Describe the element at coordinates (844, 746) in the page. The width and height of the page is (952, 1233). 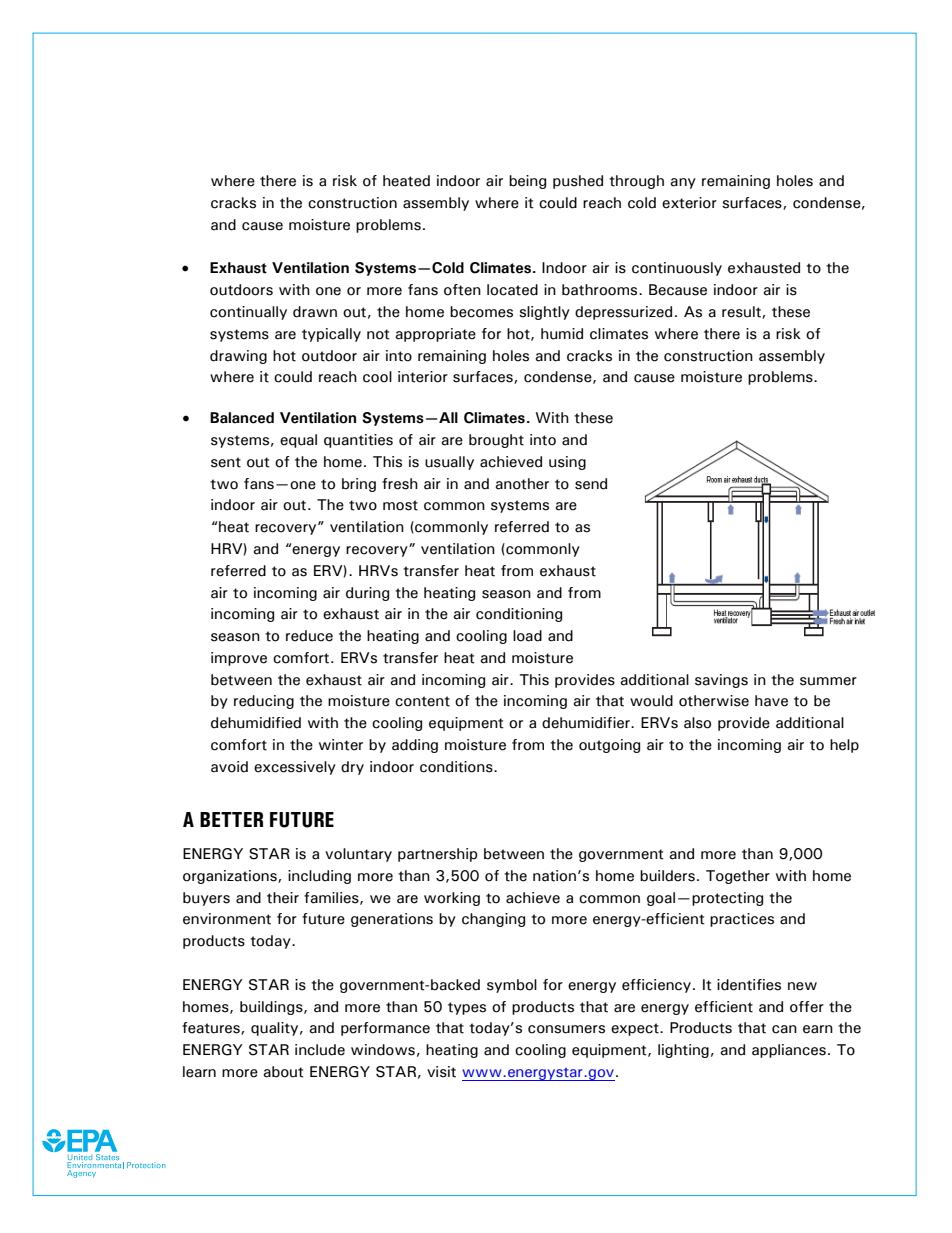
I see `help` at that location.
